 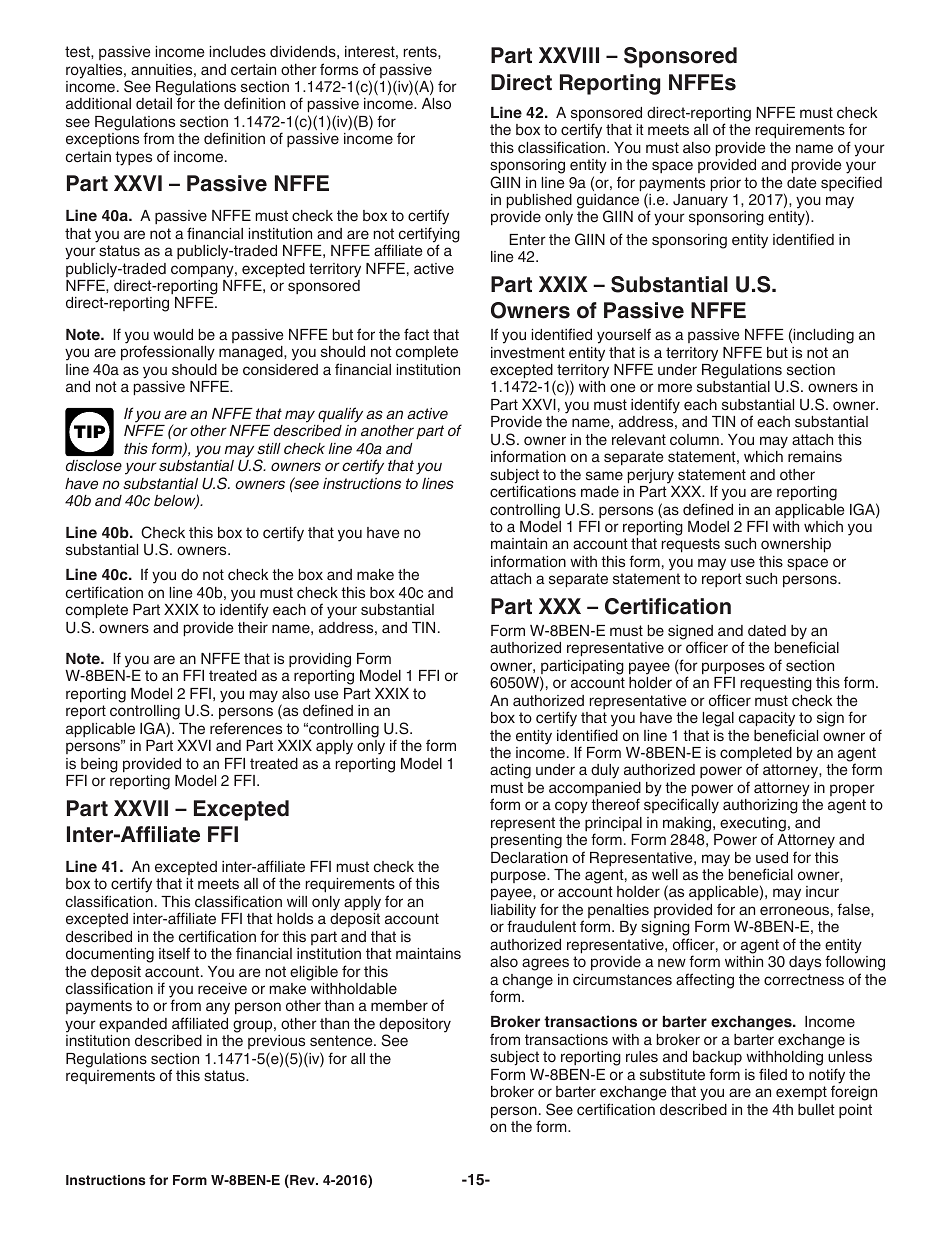 What do you see at coordinates (725, 184) in the document?
I see `prior` at bounding box center [725, 184].
